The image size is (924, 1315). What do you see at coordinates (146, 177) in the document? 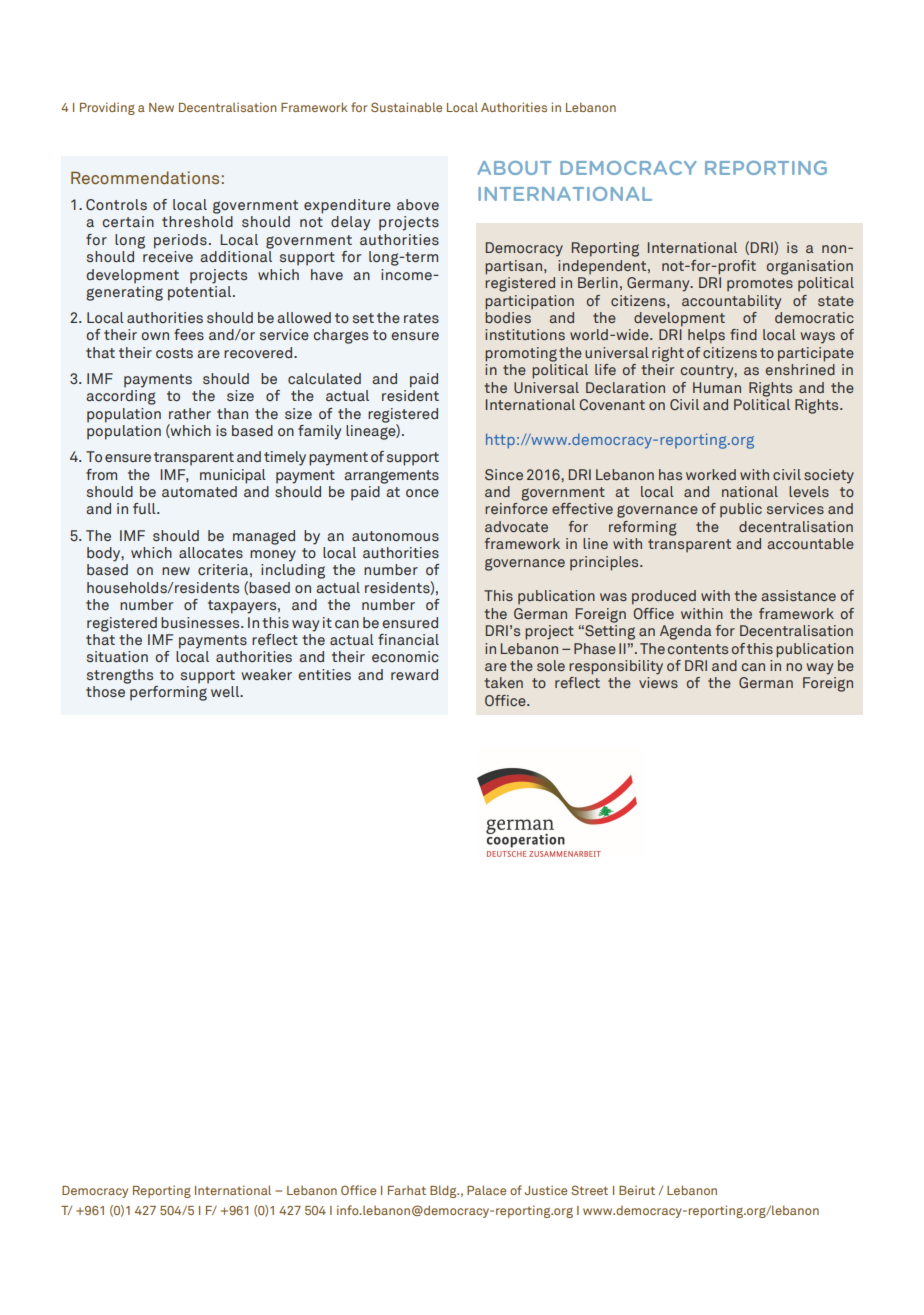
I see `Recommendations` at bounding box center [146, 177].
